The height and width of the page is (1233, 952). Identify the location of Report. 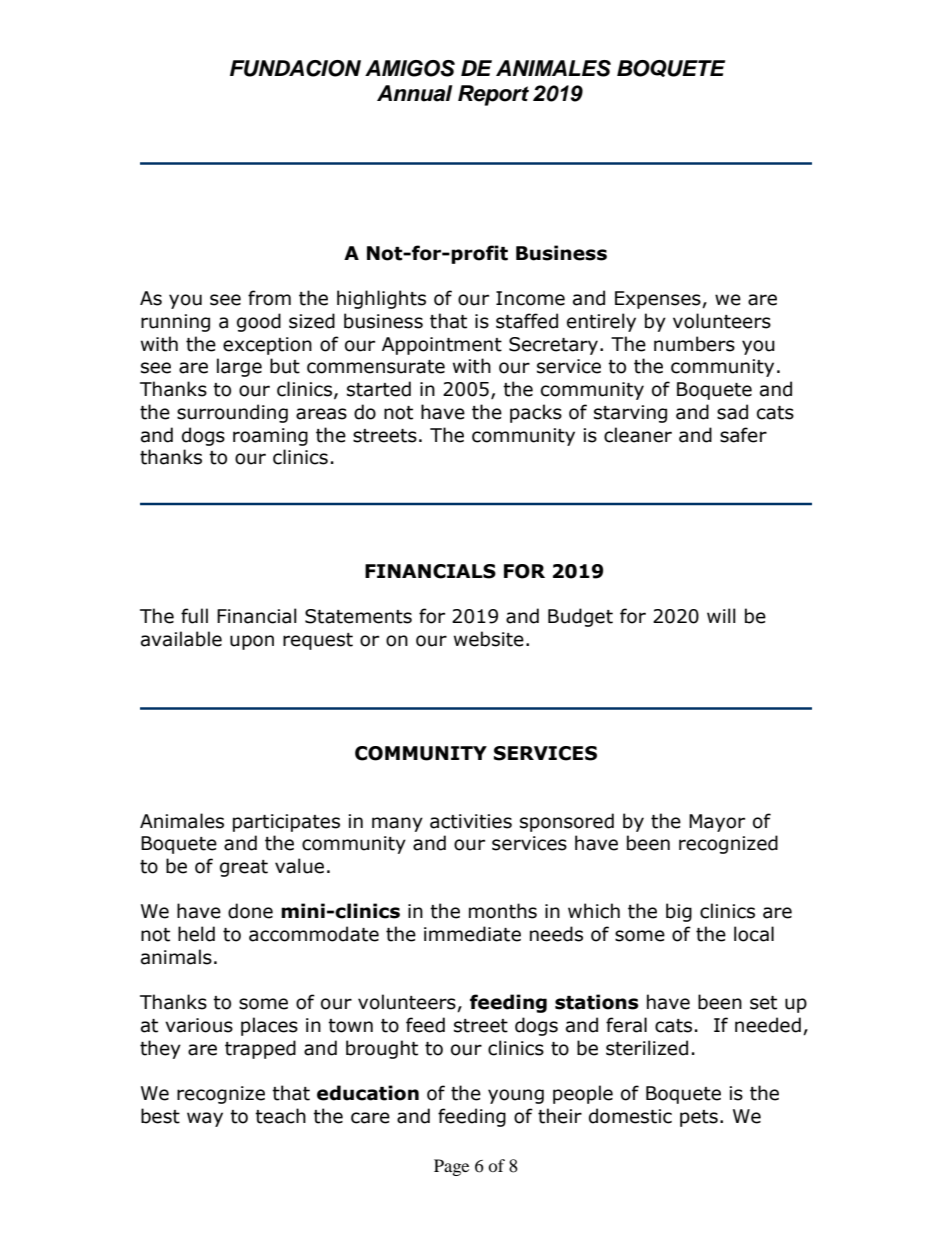
(493, 95).
